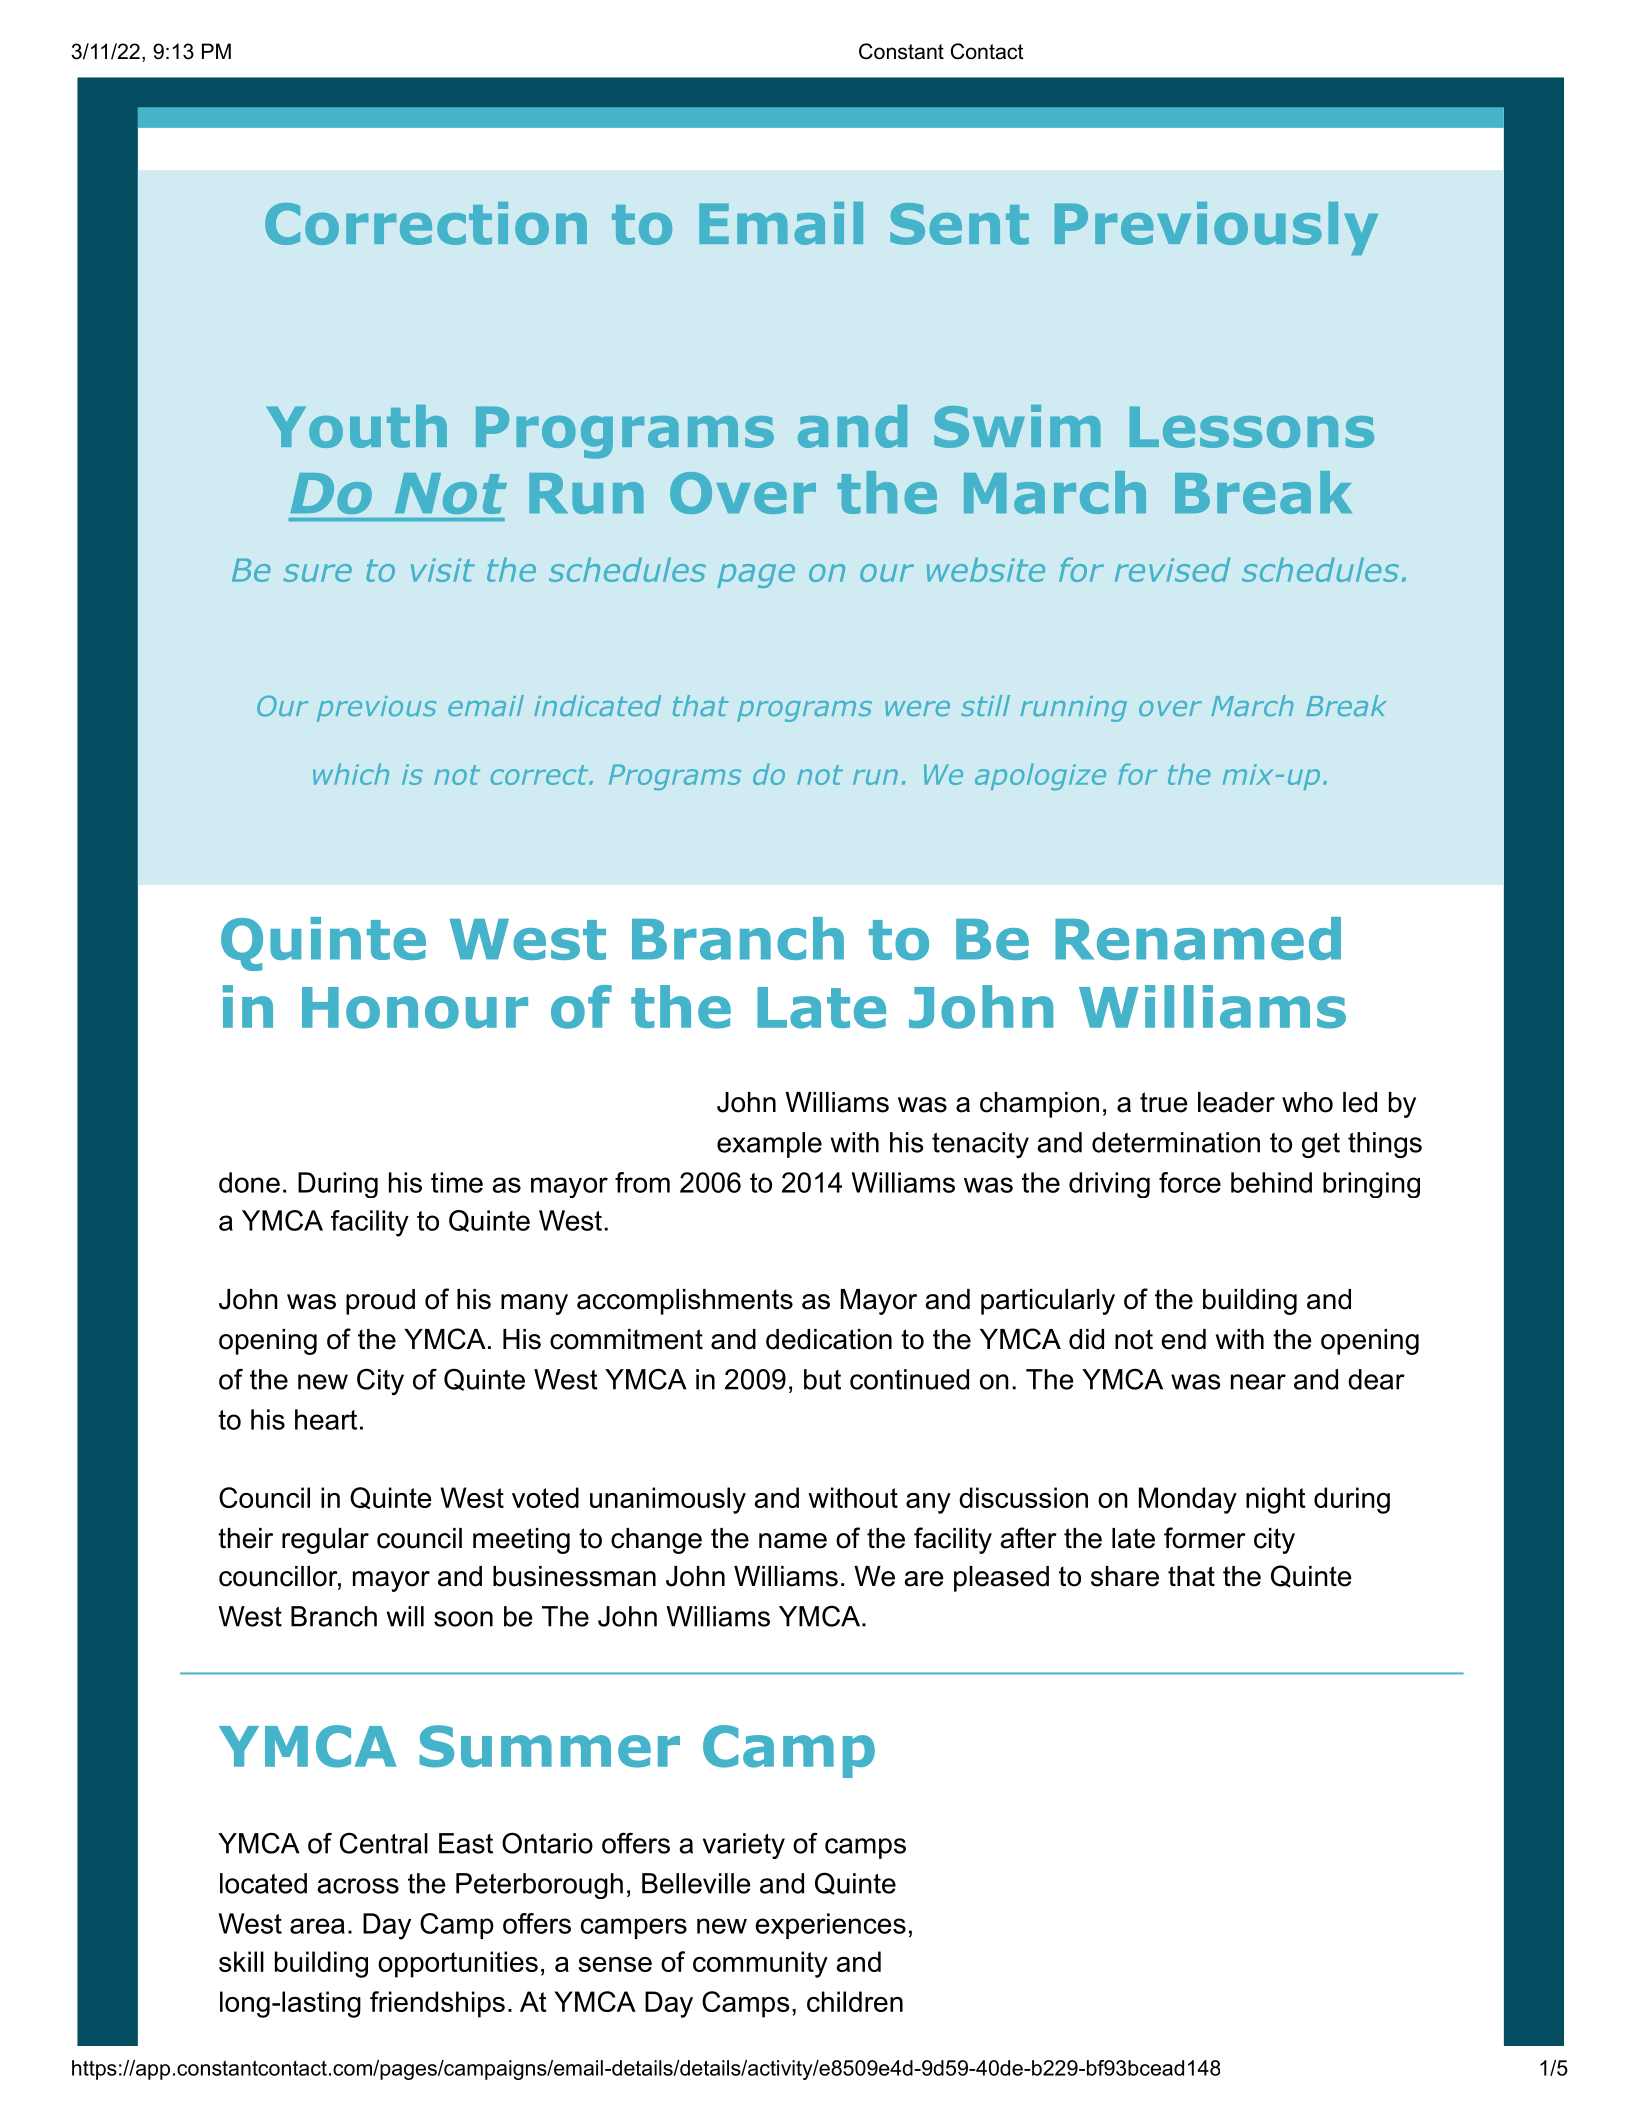  Describe the element at coordinates (1252, 427) in the screenshot. I see `Lessons` at that location.
